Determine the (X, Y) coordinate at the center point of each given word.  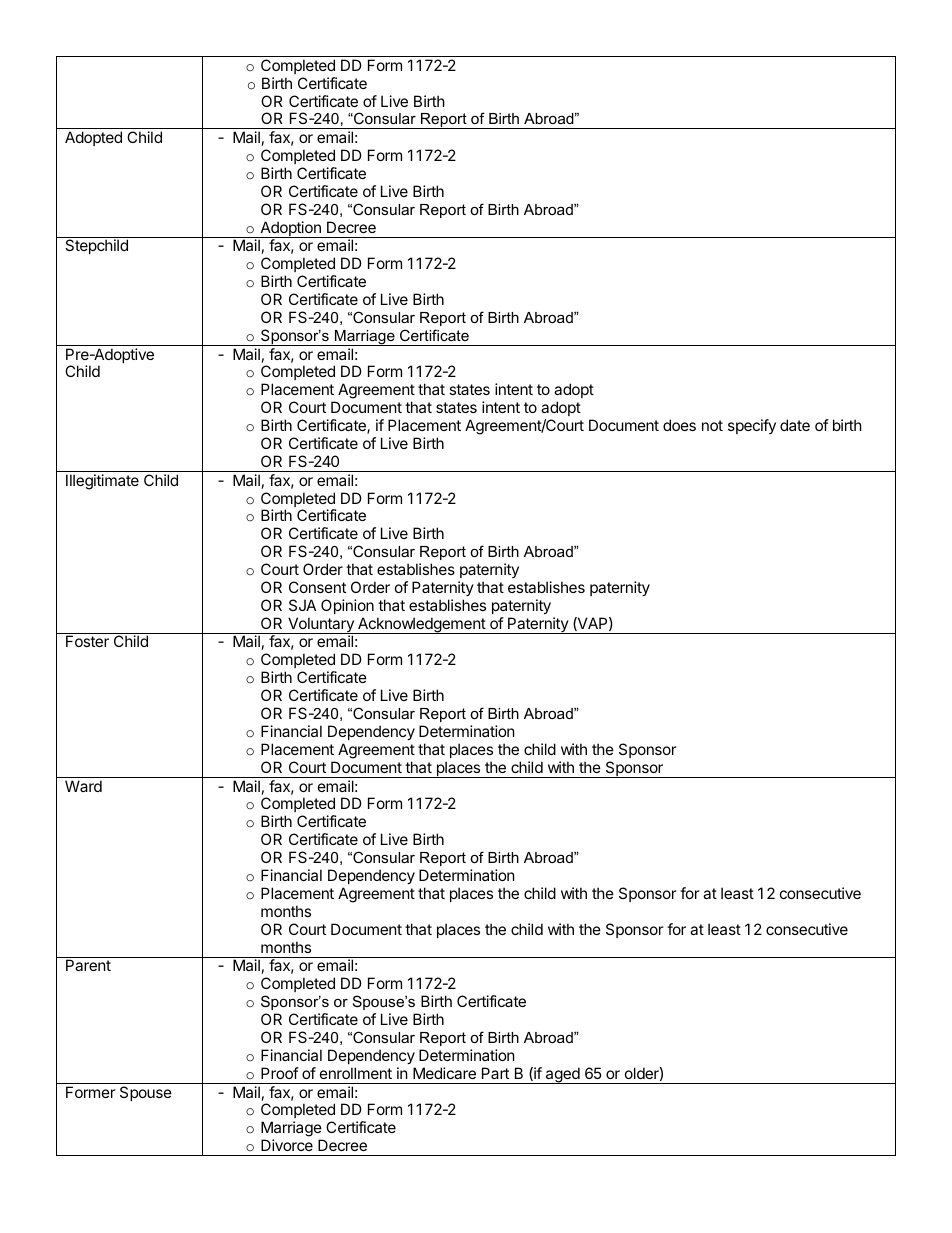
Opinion (347, 606)
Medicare (444, 1073)
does (679, 425)
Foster (87, 641)
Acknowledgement (421, 625)
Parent (88, 965)
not (712, 425)
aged (563, 1075)
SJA (302, 605)
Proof (280, 1073)
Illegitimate (102, 482)
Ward (83, 786)
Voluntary (321, 625)
